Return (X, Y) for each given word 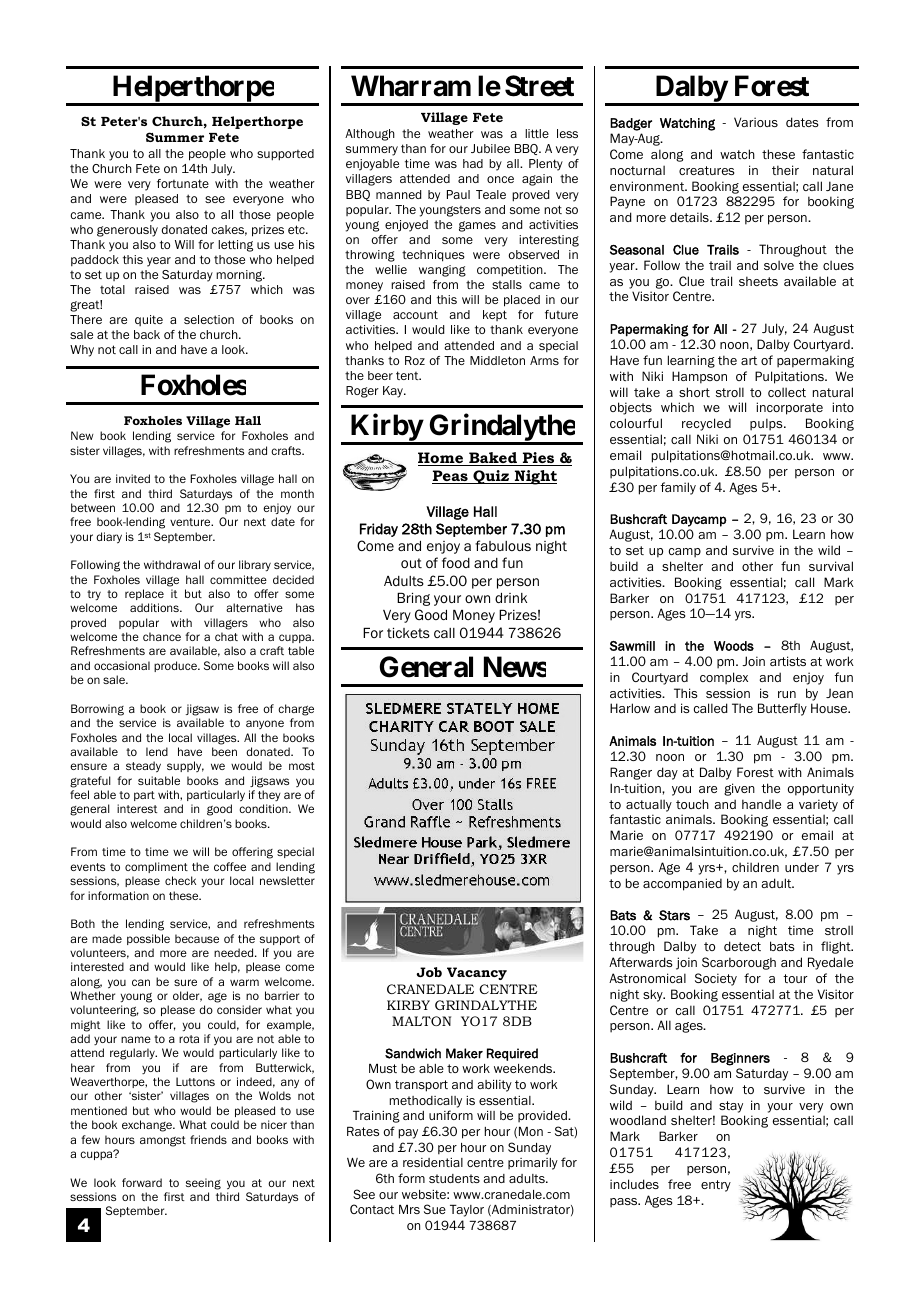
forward (142, 1182)
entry (716, 1186)
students (454, 1178)
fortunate (183, 183)
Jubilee (490, 148)
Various (756, 122)
